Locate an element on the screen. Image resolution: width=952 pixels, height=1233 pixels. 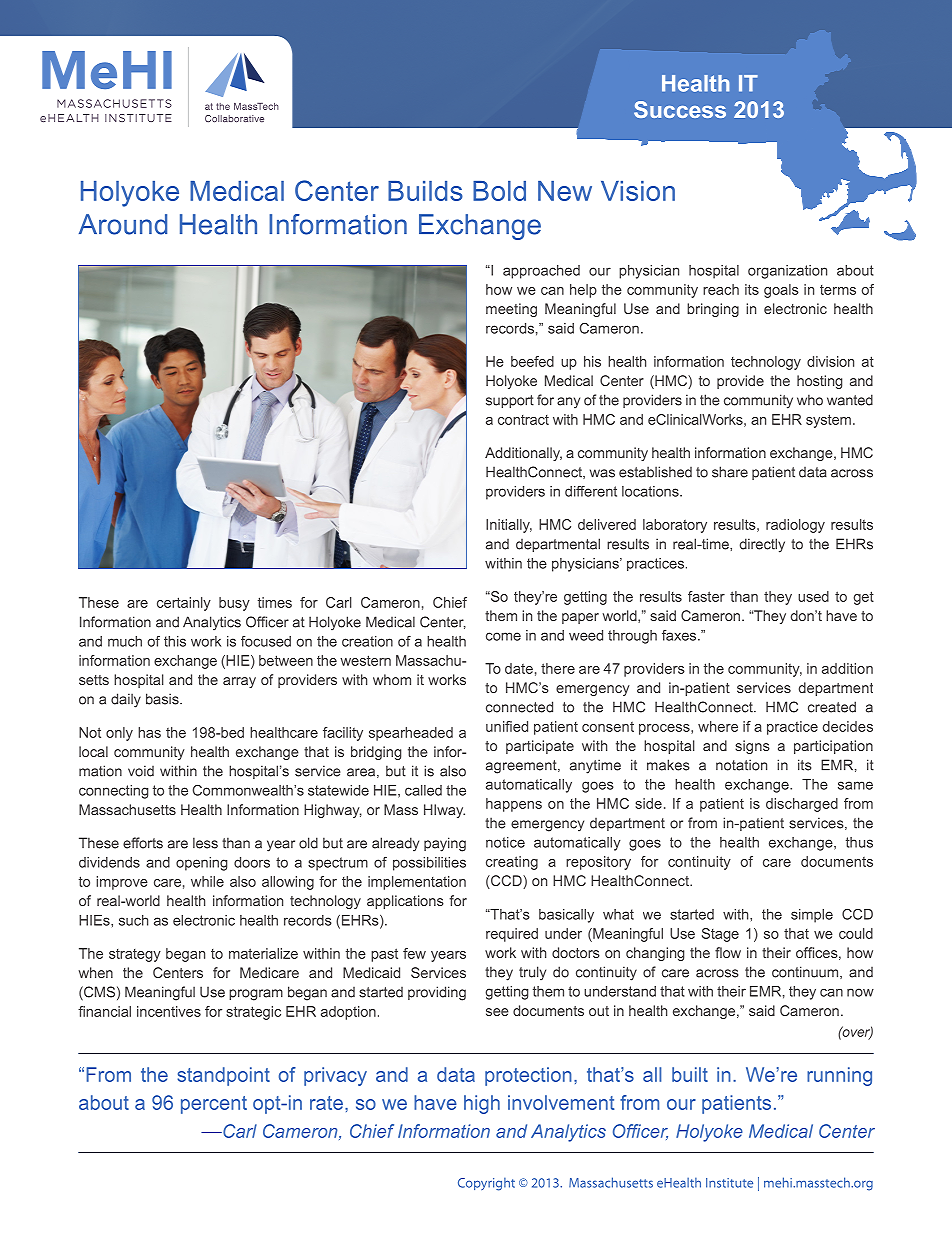
faxes is located at coordinates (680, 635).
